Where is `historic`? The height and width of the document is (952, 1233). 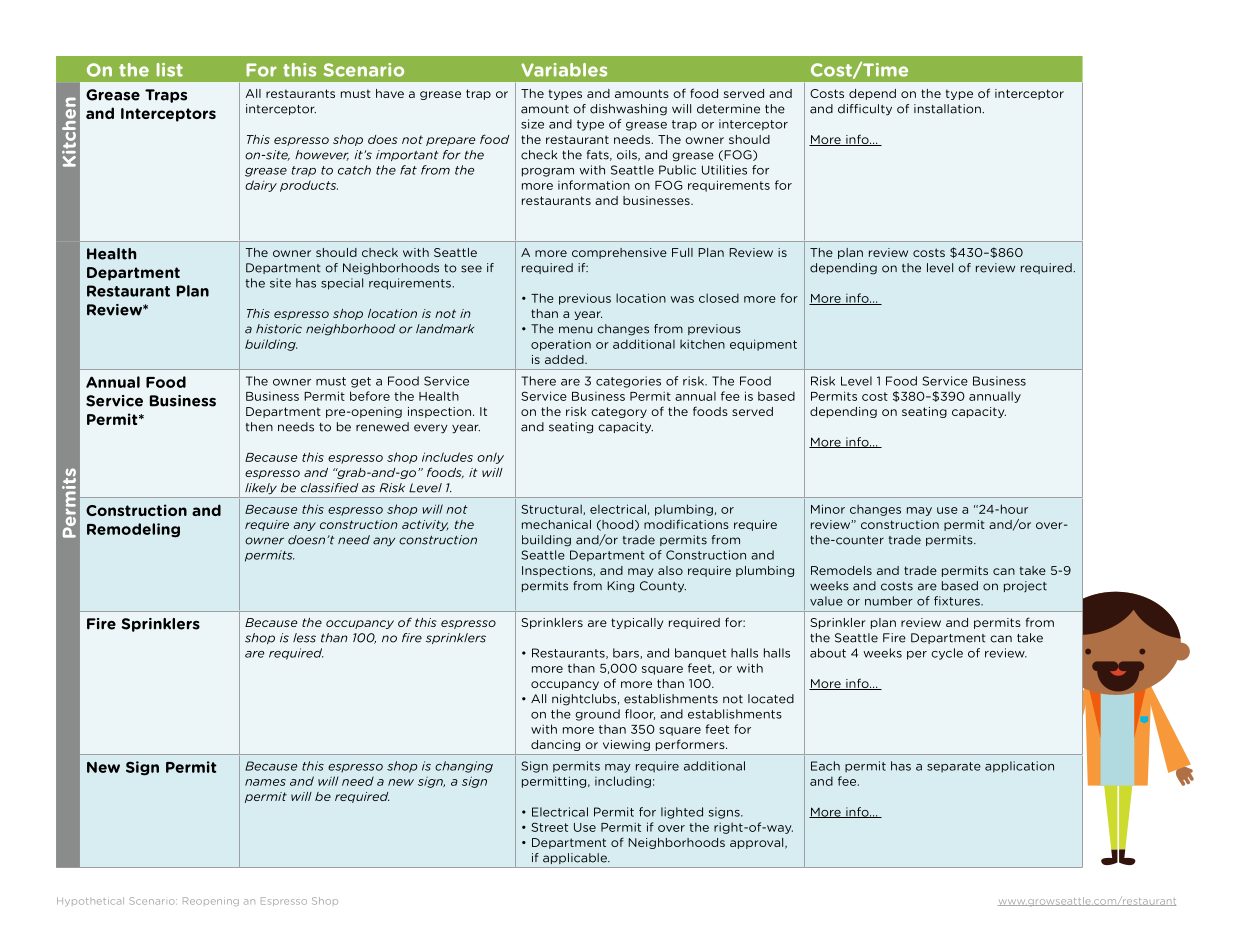
historic is located at coordinates (279, 329).
